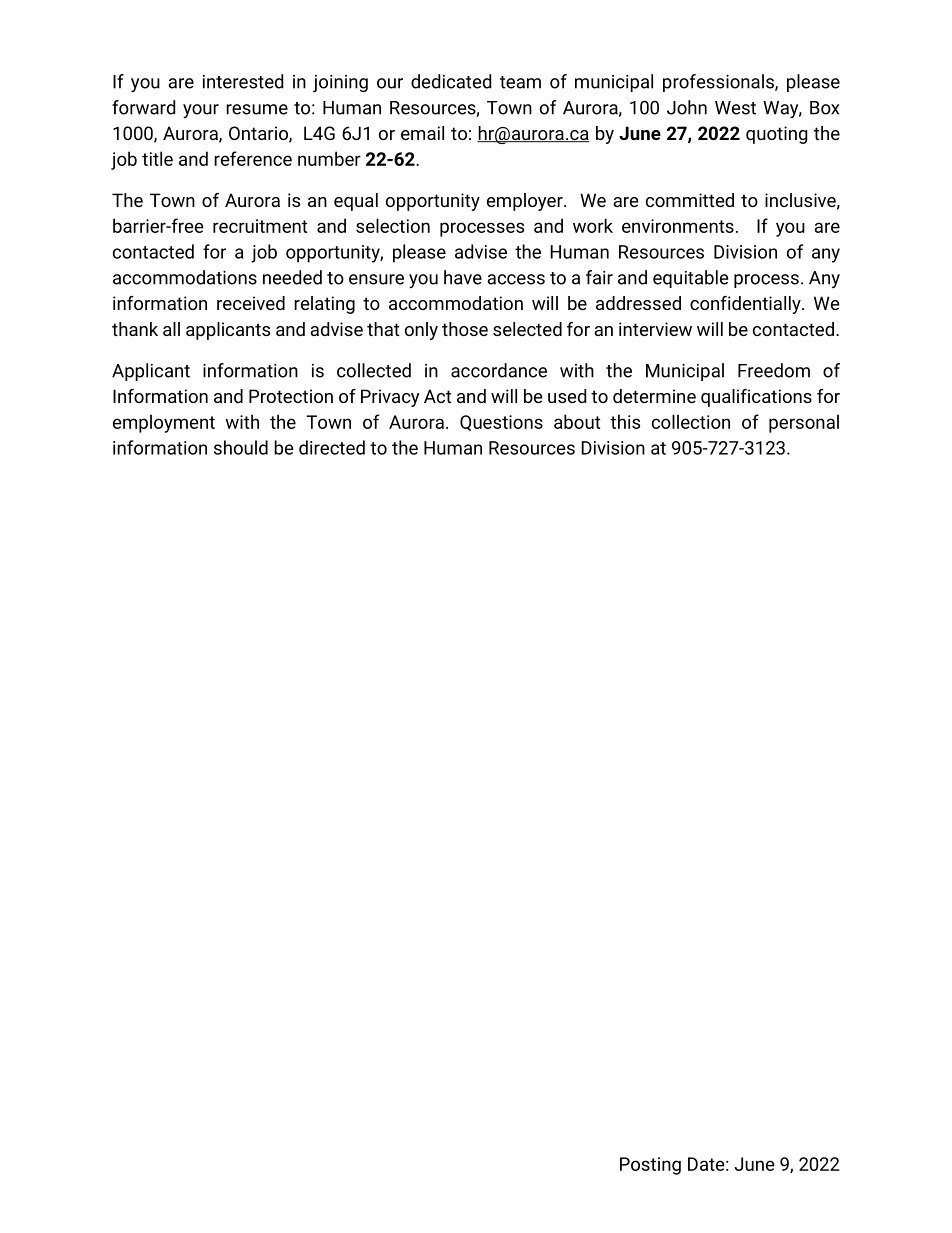 The width and height of the screenshot is (952, 1233). What do you see at coordinates (241, 447) in the screenshot?
I see `should` at bounding box center [241, 447].
